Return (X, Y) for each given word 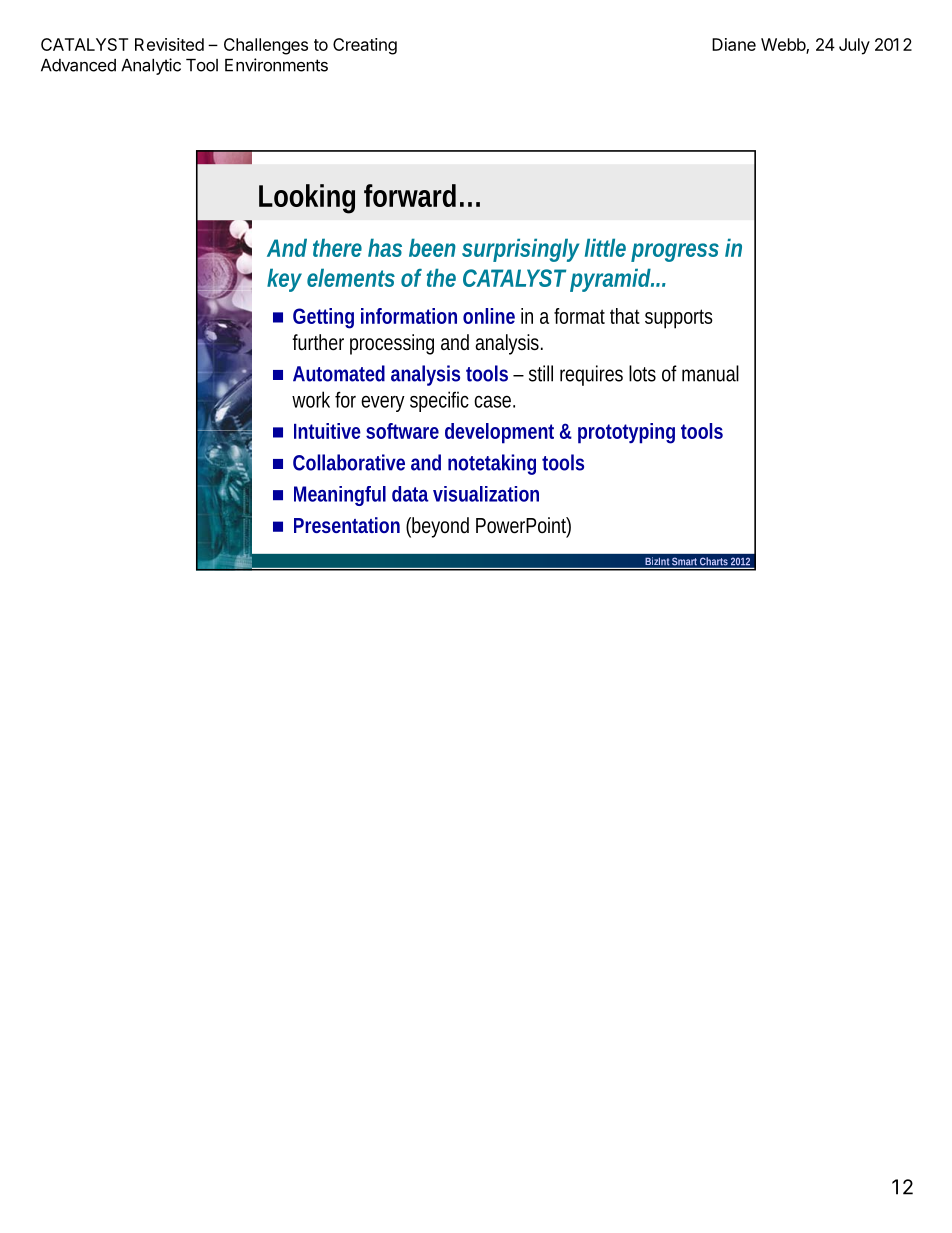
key (284, 280)
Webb (784, 45)
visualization (486, 494)
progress (675, 252)
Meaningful (340, 496)
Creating (365, 46)
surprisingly (520, 250)
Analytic (151, 66)
